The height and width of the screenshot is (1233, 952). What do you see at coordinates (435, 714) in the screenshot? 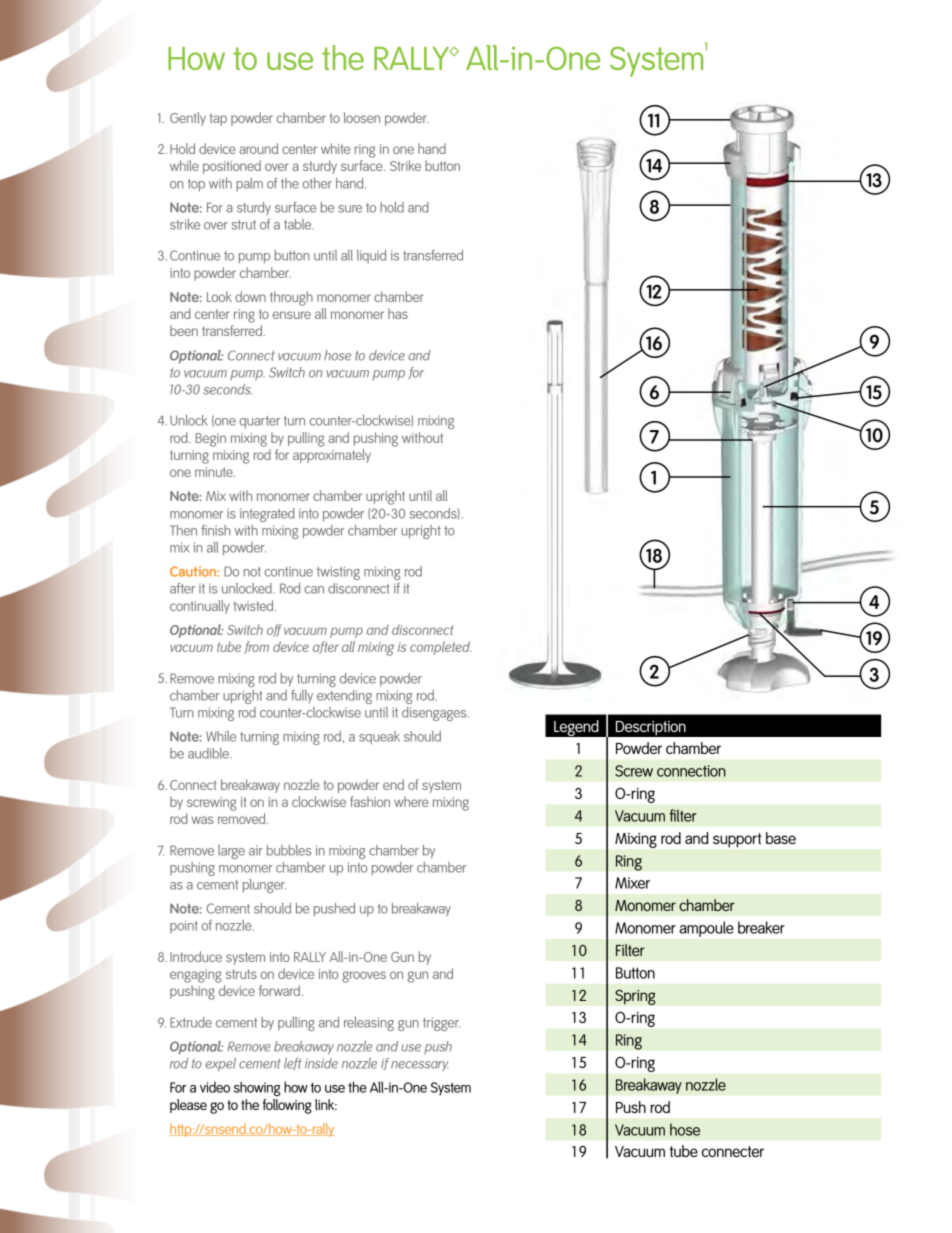
I see `disengages` at bounding box center [435, 714].
